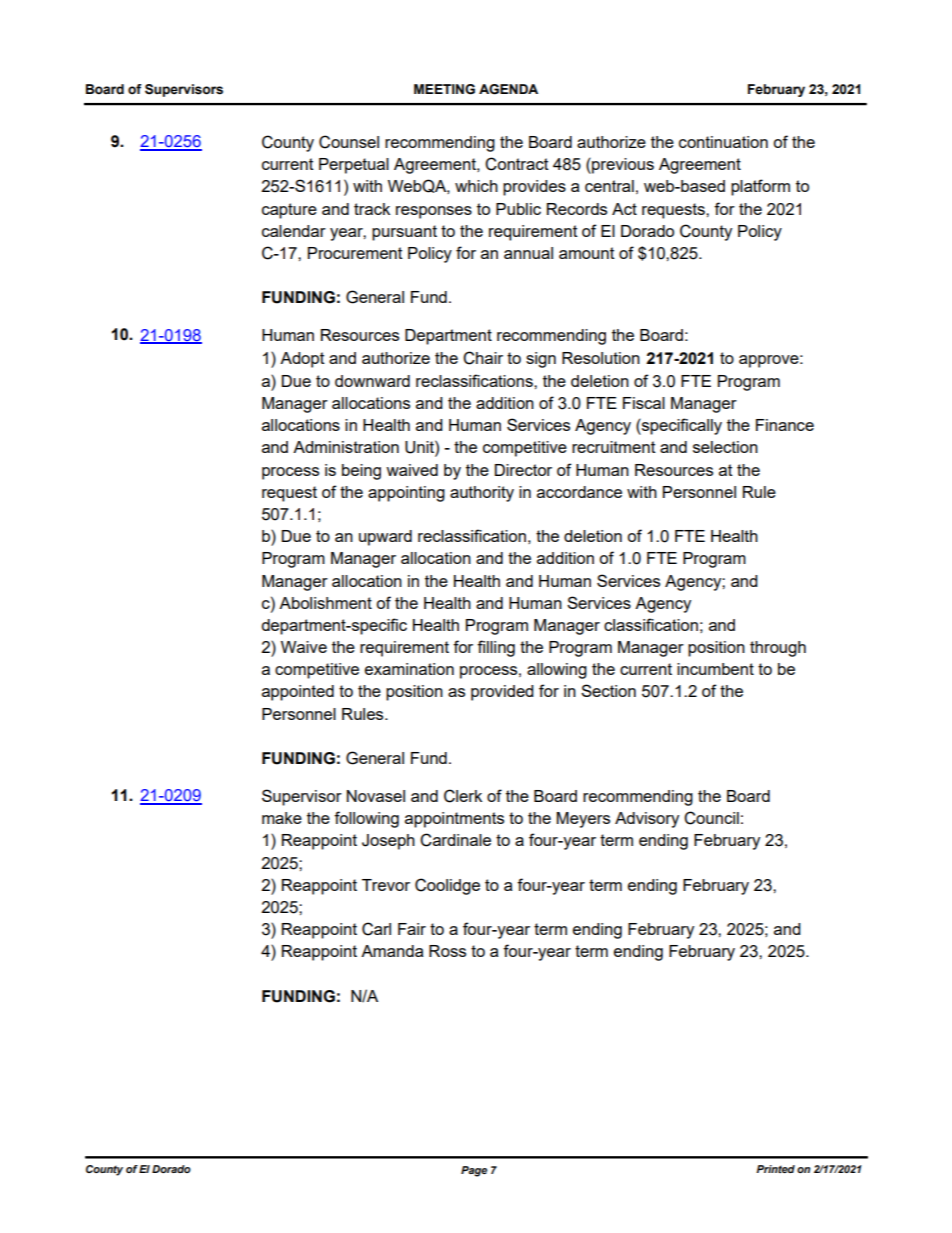  Describe the element at coordinates (372, 381) in the document. I see `downward` at that location.
